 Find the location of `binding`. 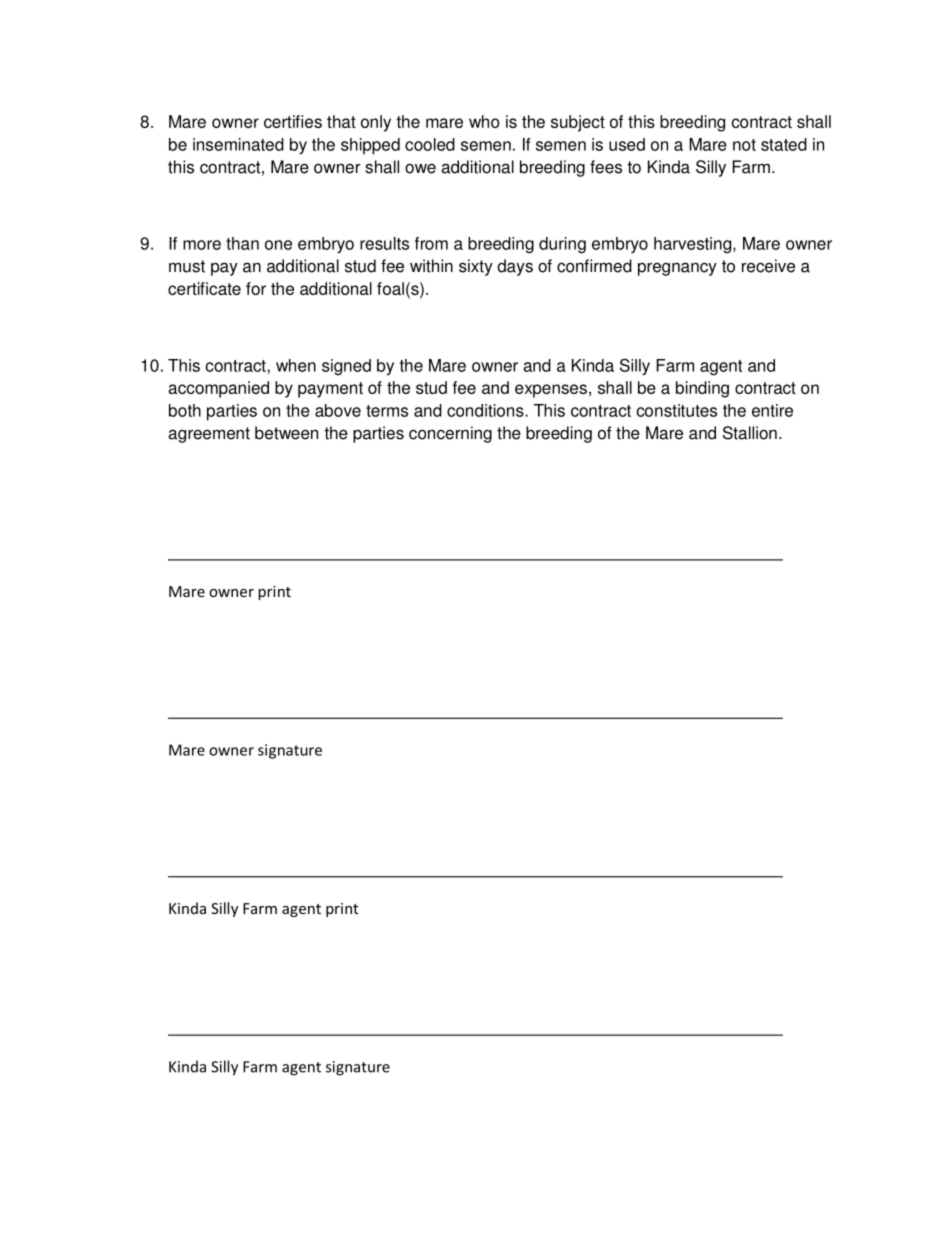

binding is located at coordinates (702, 389).
